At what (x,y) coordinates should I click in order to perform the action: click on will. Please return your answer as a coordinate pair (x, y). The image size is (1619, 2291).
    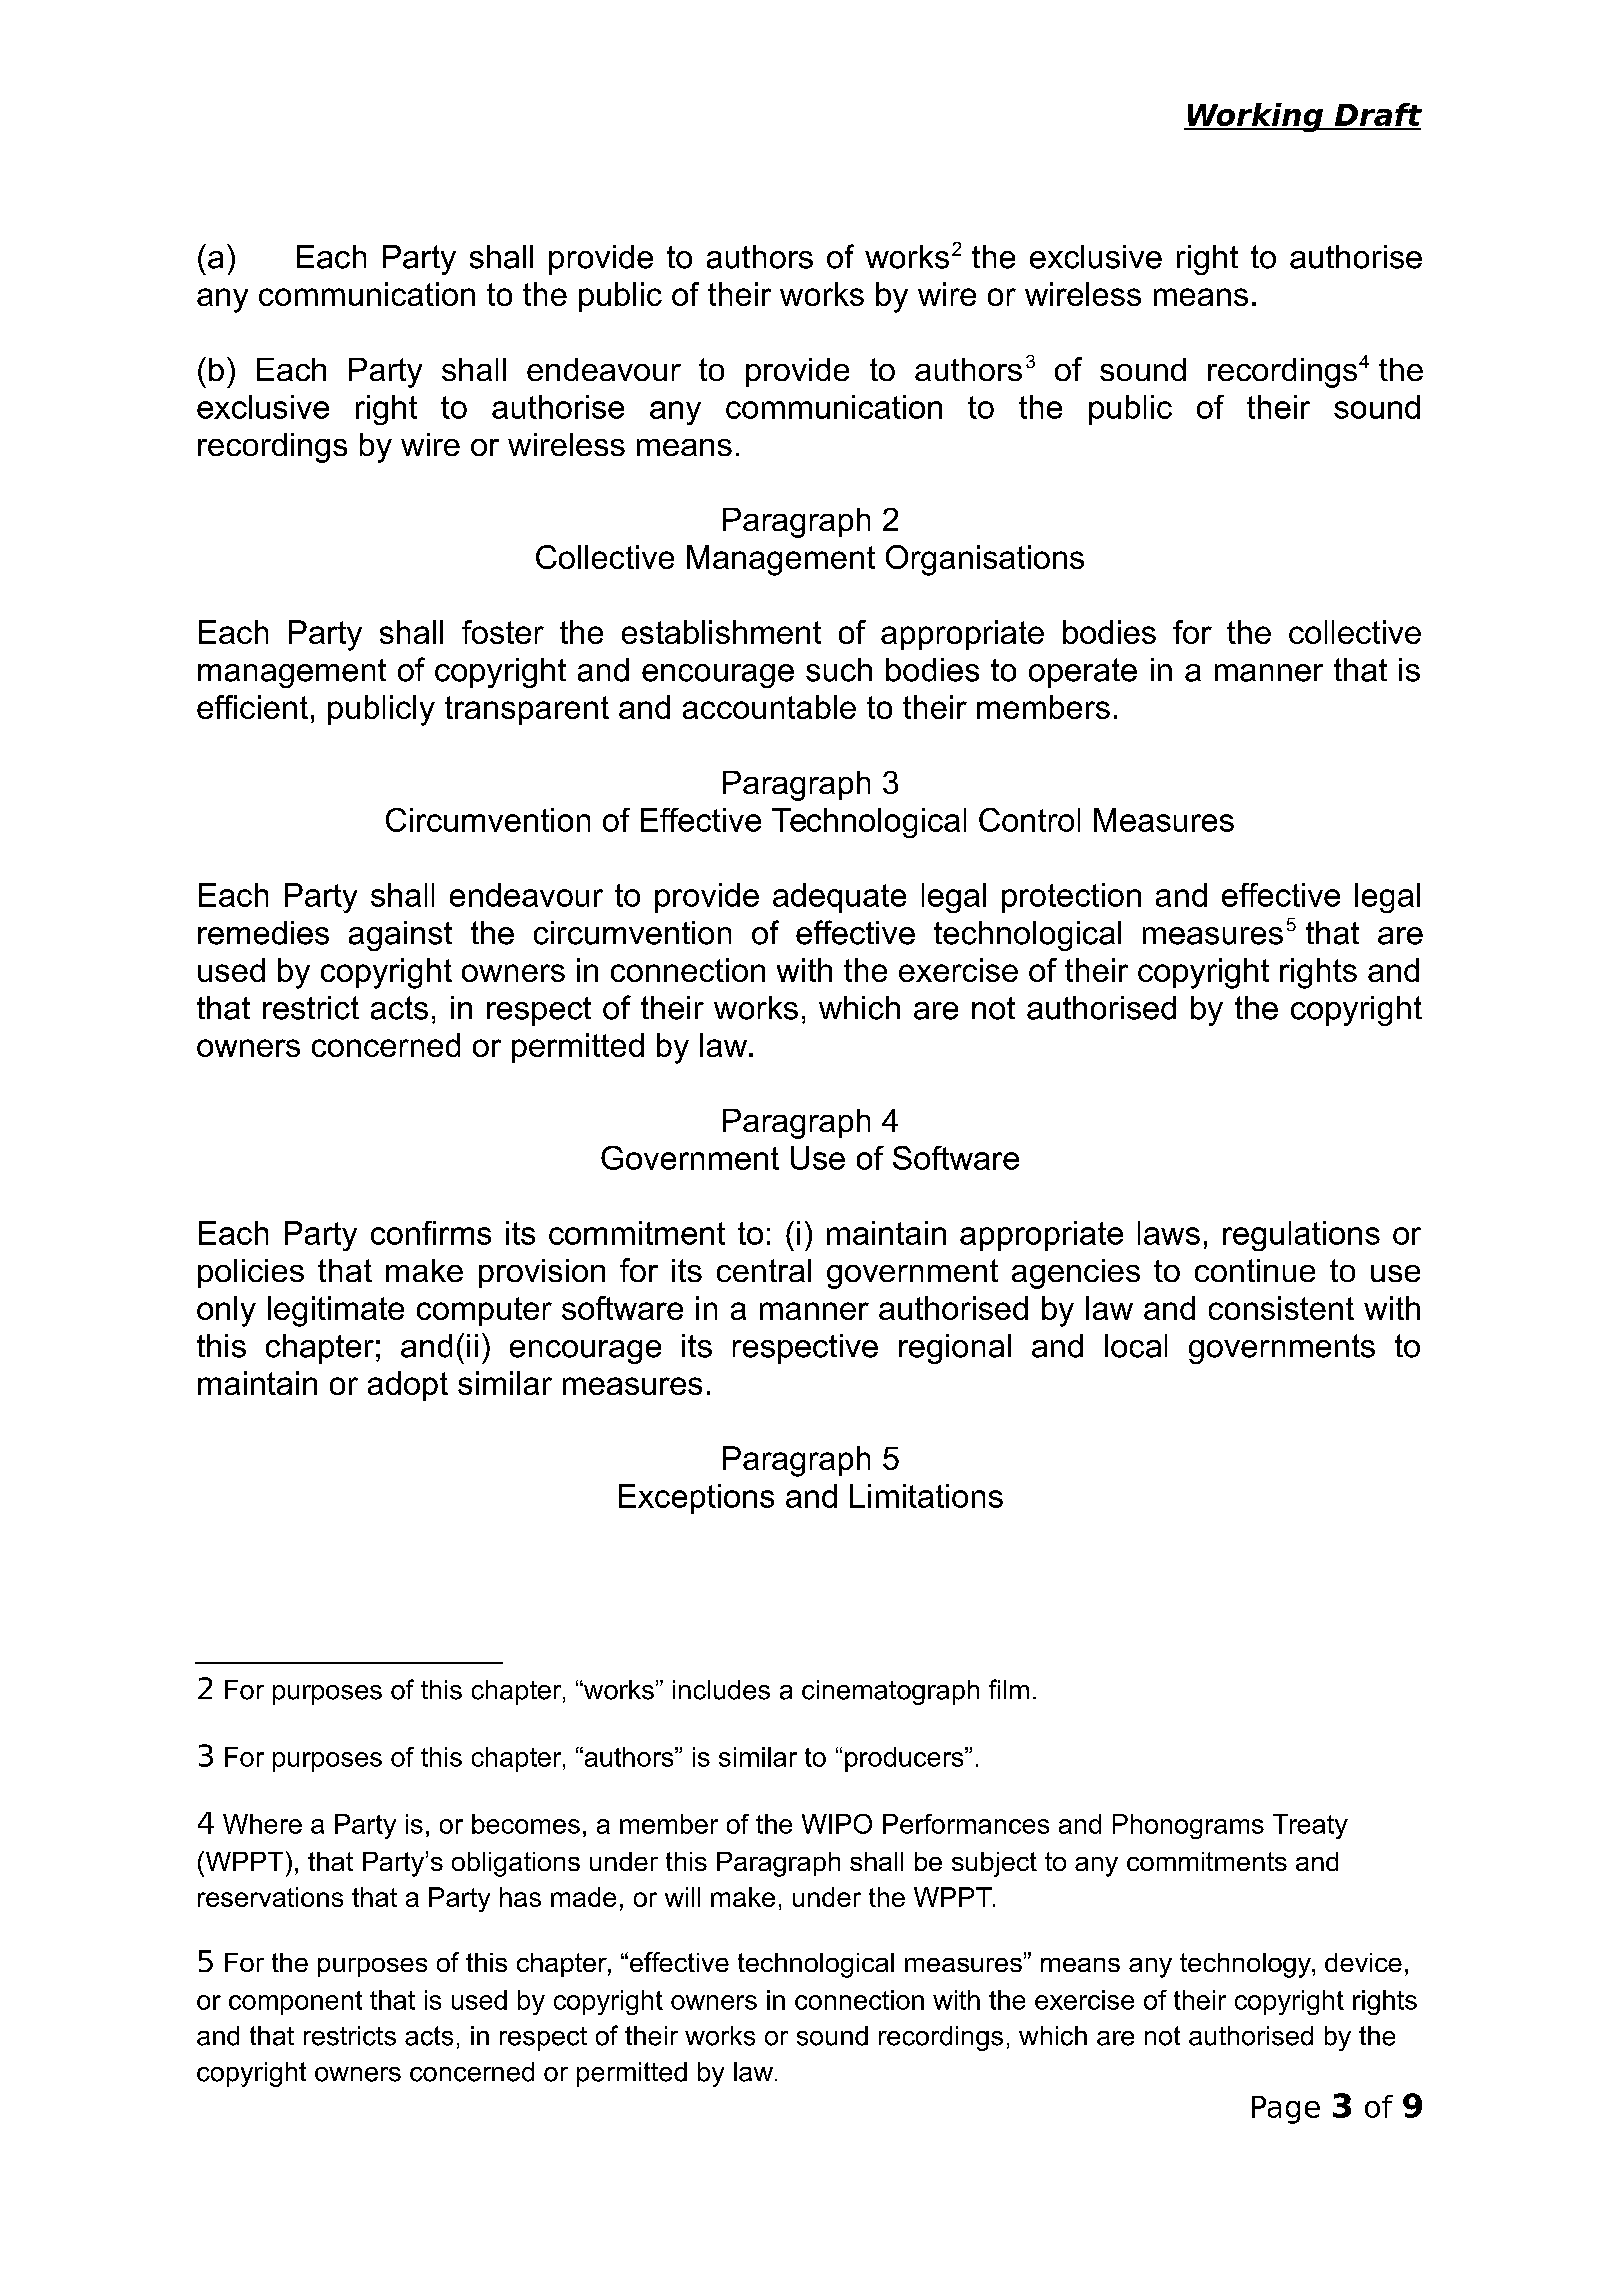
    Looking at the image, I should click on (682, 1897).
